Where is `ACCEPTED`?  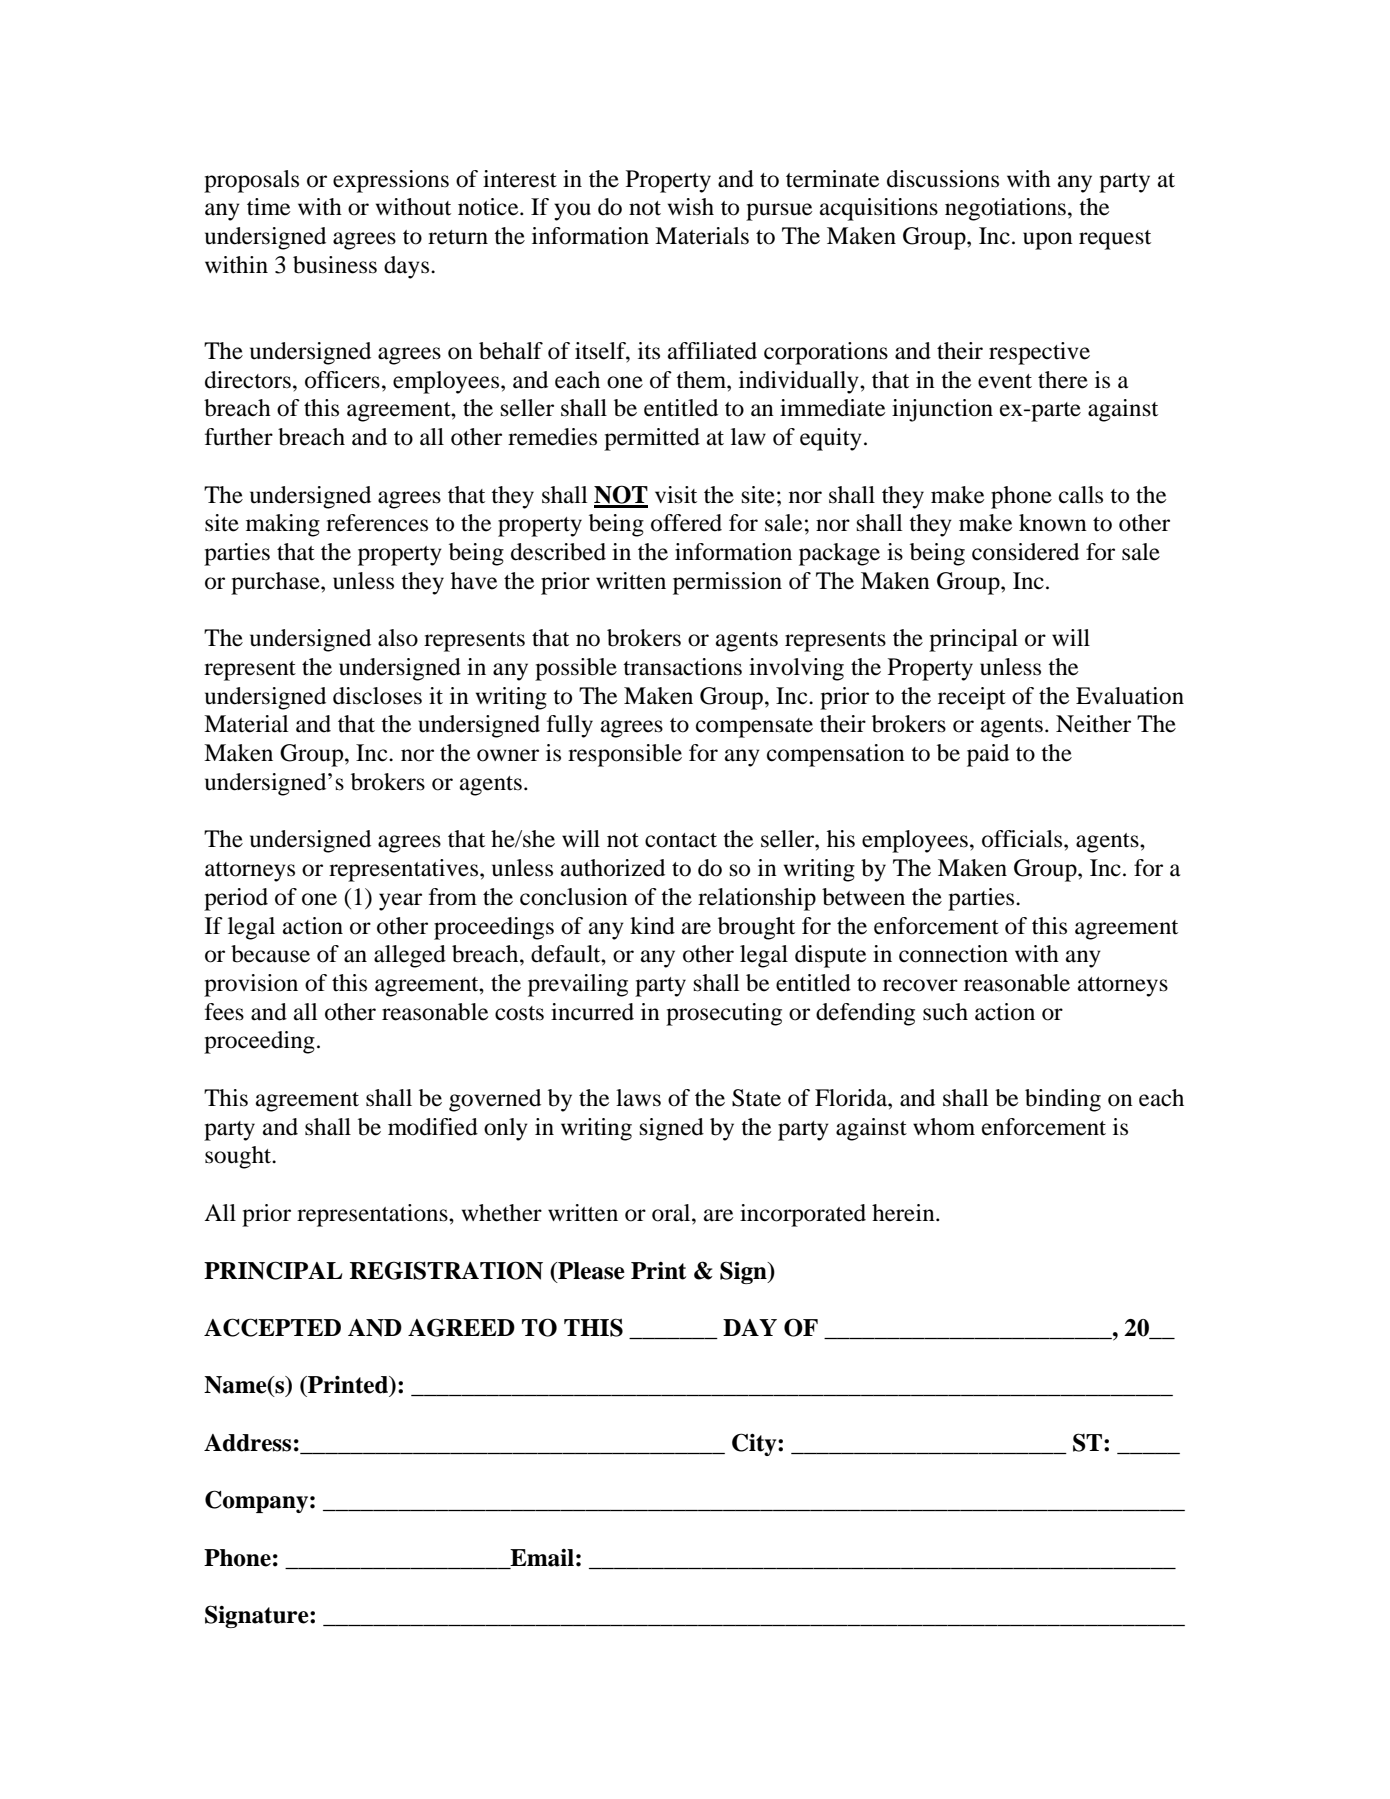
ACCEPTED is located at coordinates (272, 1327).
